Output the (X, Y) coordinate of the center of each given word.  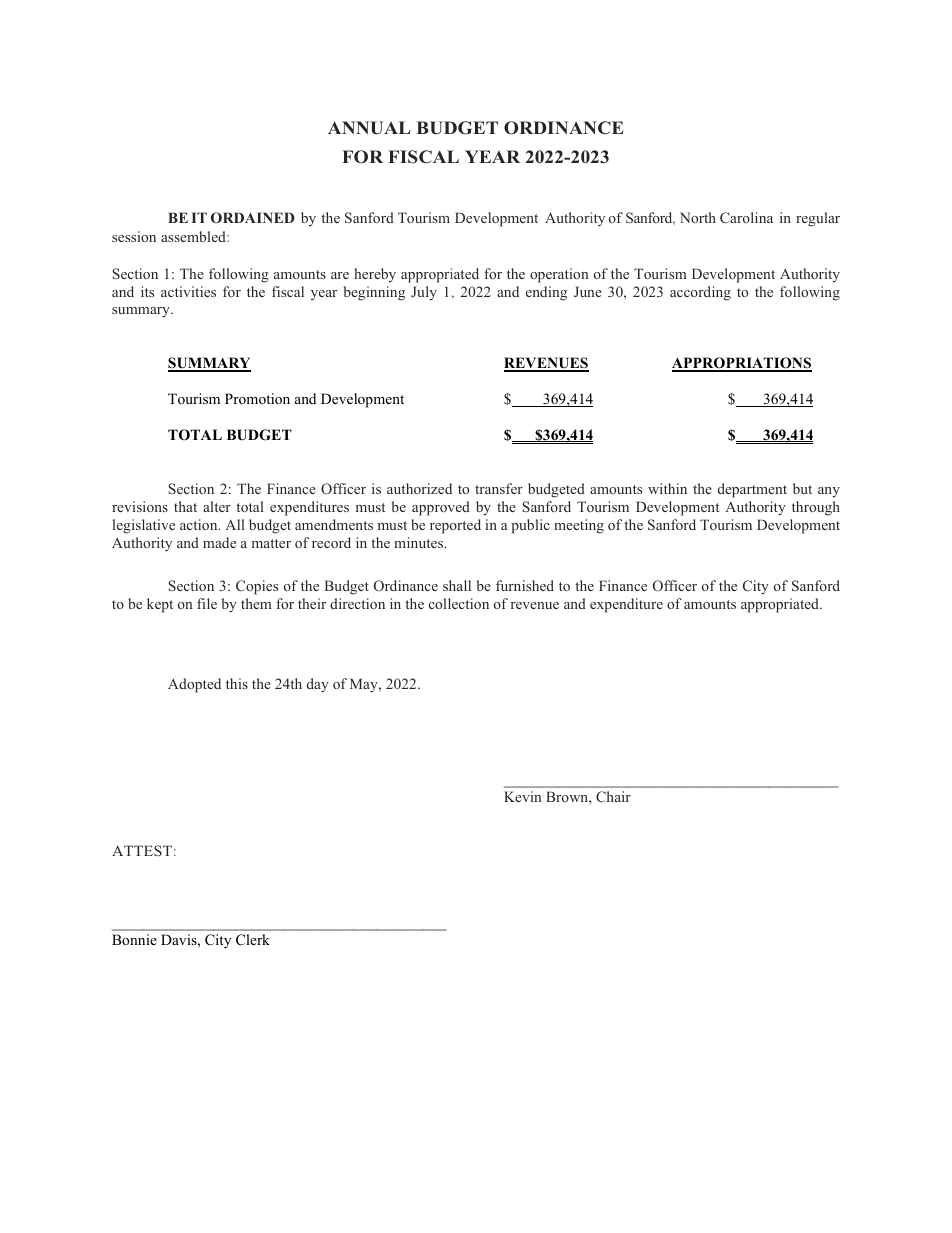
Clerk (253, 940)
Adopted (194, 685)
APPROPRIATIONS (742, 364)
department (752, 490)
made (219, 542)
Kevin (522, 796)
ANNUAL (369, 128)
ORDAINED (253, 218)
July (424, 293)
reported (455, 526)
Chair (613, 797)
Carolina (746, 217)
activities (188, 291)
